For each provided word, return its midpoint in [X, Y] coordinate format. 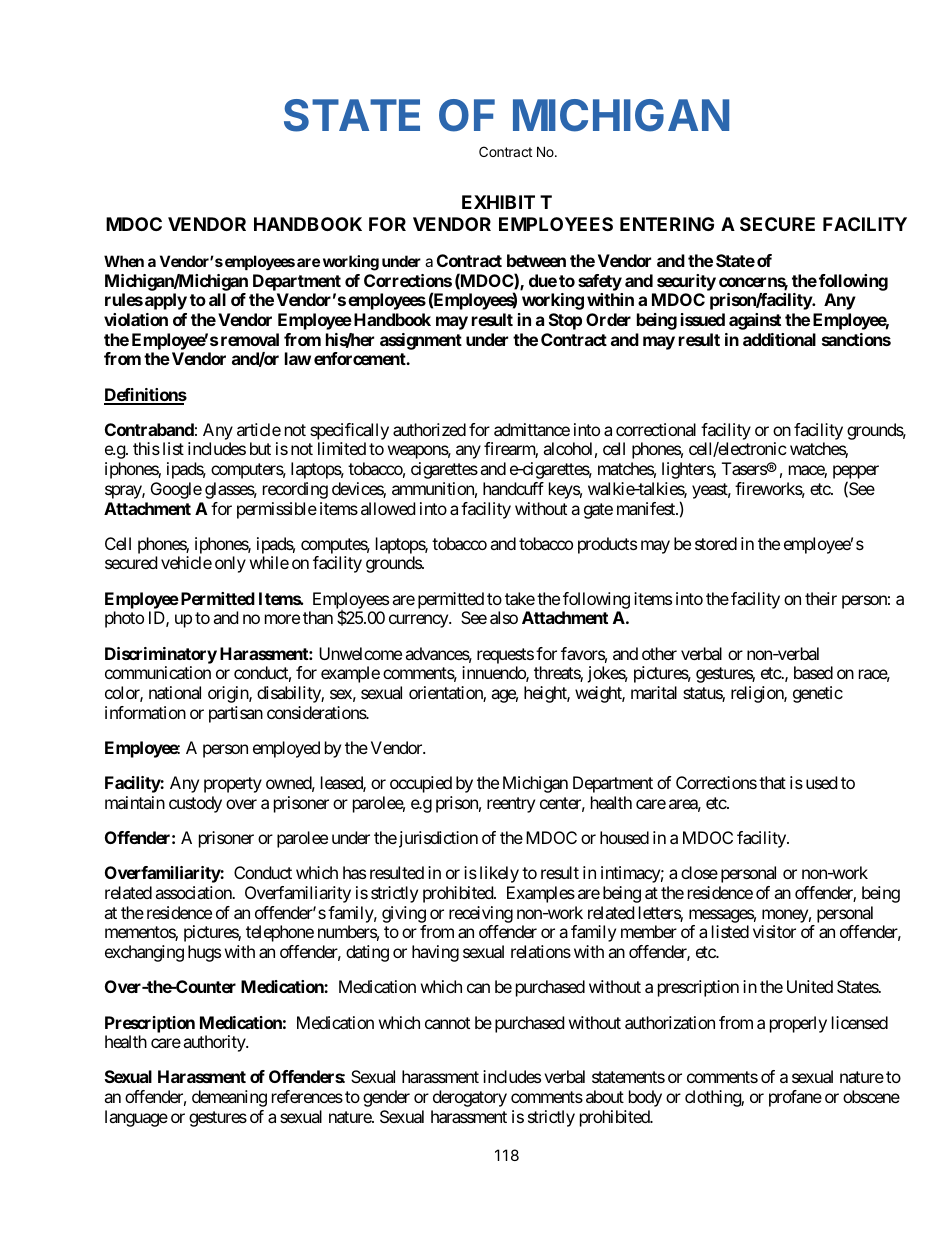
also [504, 617]
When [124, 261]
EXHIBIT [498, 202]
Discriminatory [161, 655]
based [813, 672]
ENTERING [667, 224]
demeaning [229, 1098]
